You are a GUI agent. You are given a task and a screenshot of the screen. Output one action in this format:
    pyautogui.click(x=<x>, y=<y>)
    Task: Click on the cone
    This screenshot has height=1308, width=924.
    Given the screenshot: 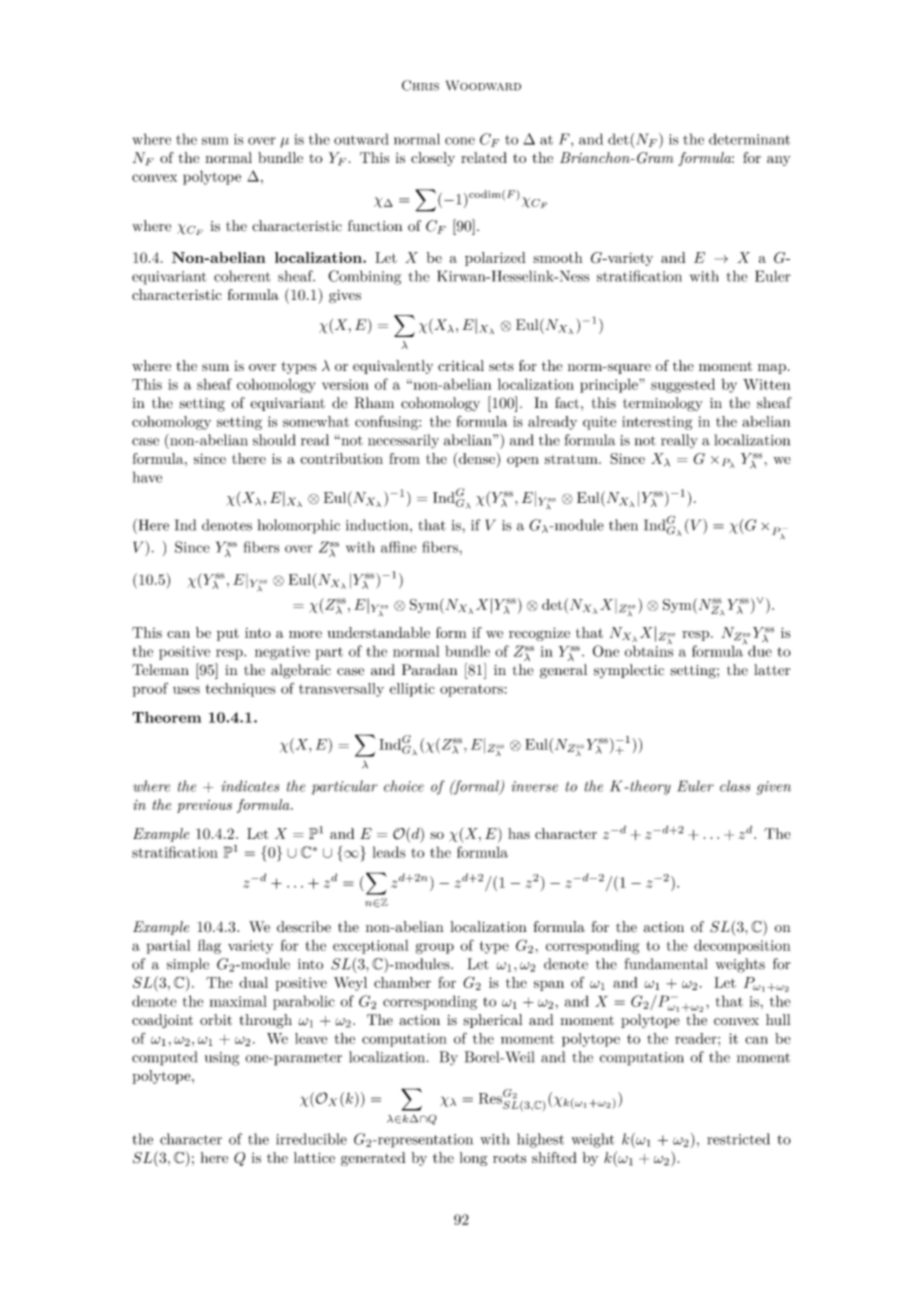 What is the action you would take?
    pyautogui.click(x=460, y=141)
